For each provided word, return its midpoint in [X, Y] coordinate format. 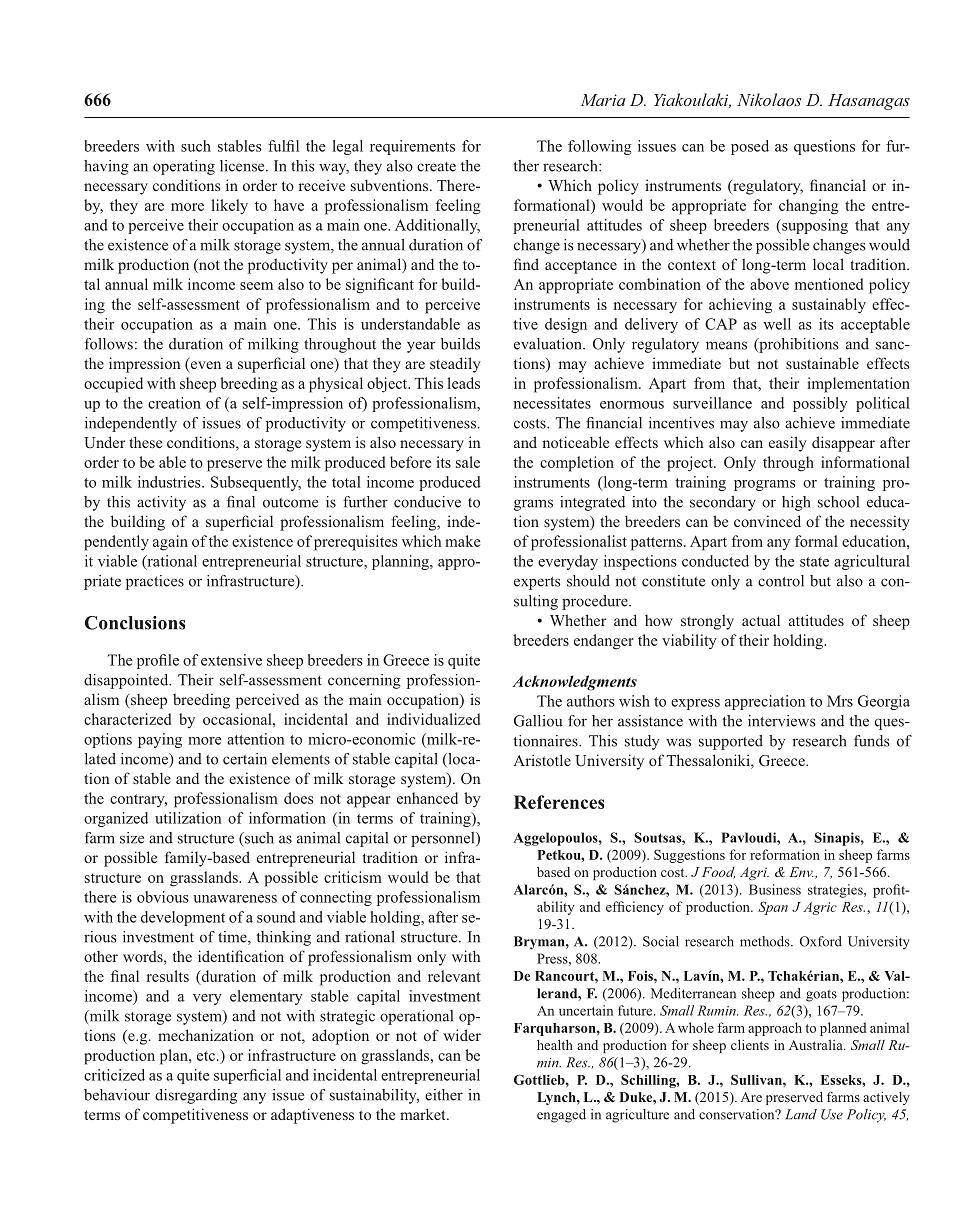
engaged [561, 1116]
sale [468, 462]
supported [731, 742]
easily [788, 444]
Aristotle [542, 760]
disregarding [196, 1096]
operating [184, 167]
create [436, 167]
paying [160, 740]
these [145, 442]
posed [750, 147]
